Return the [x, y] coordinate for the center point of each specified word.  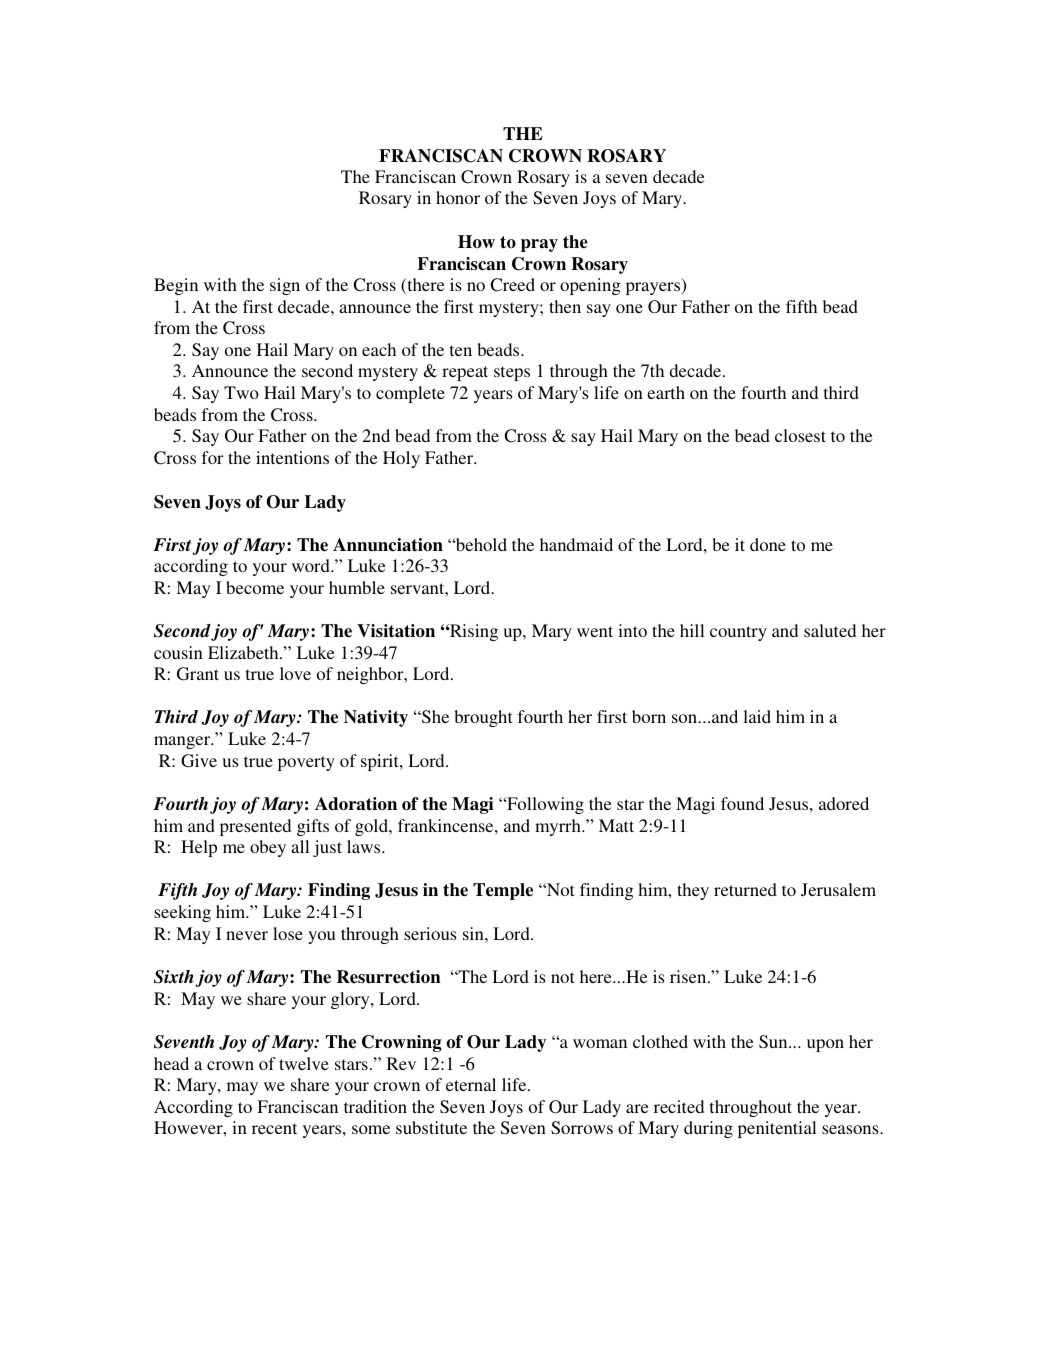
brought [483, 718]
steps [512, 373]
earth [666, 392]
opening [590, 286]
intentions [292, 457]
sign [285, 286]
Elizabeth [244, 652]
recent [274, 1128]
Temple [503, 891]
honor [458, 197]
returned [745, 889]
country [738, 633]
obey [268, 848]
